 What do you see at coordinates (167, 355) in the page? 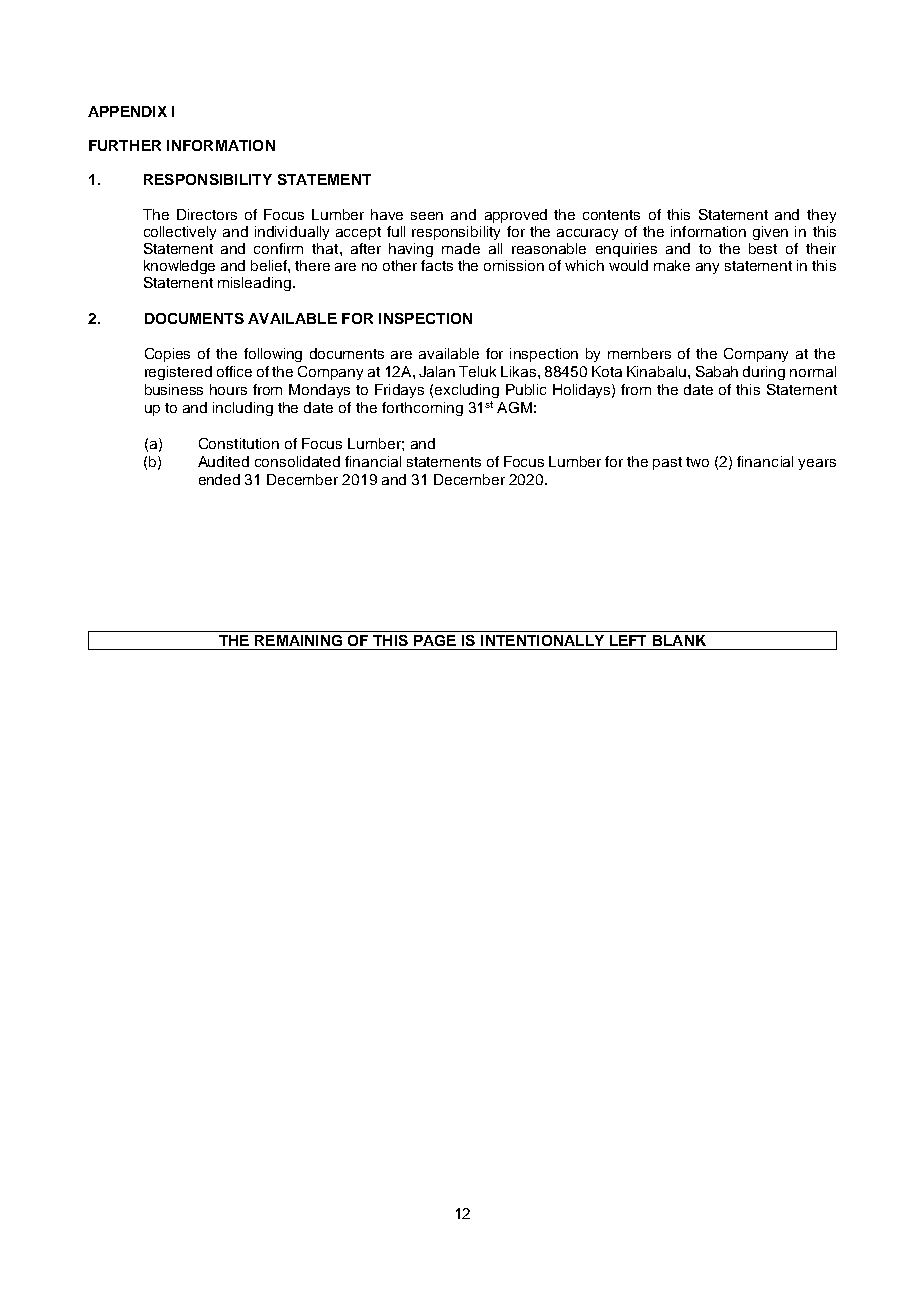
I see `Copies` at bounding box center [167, 355].
